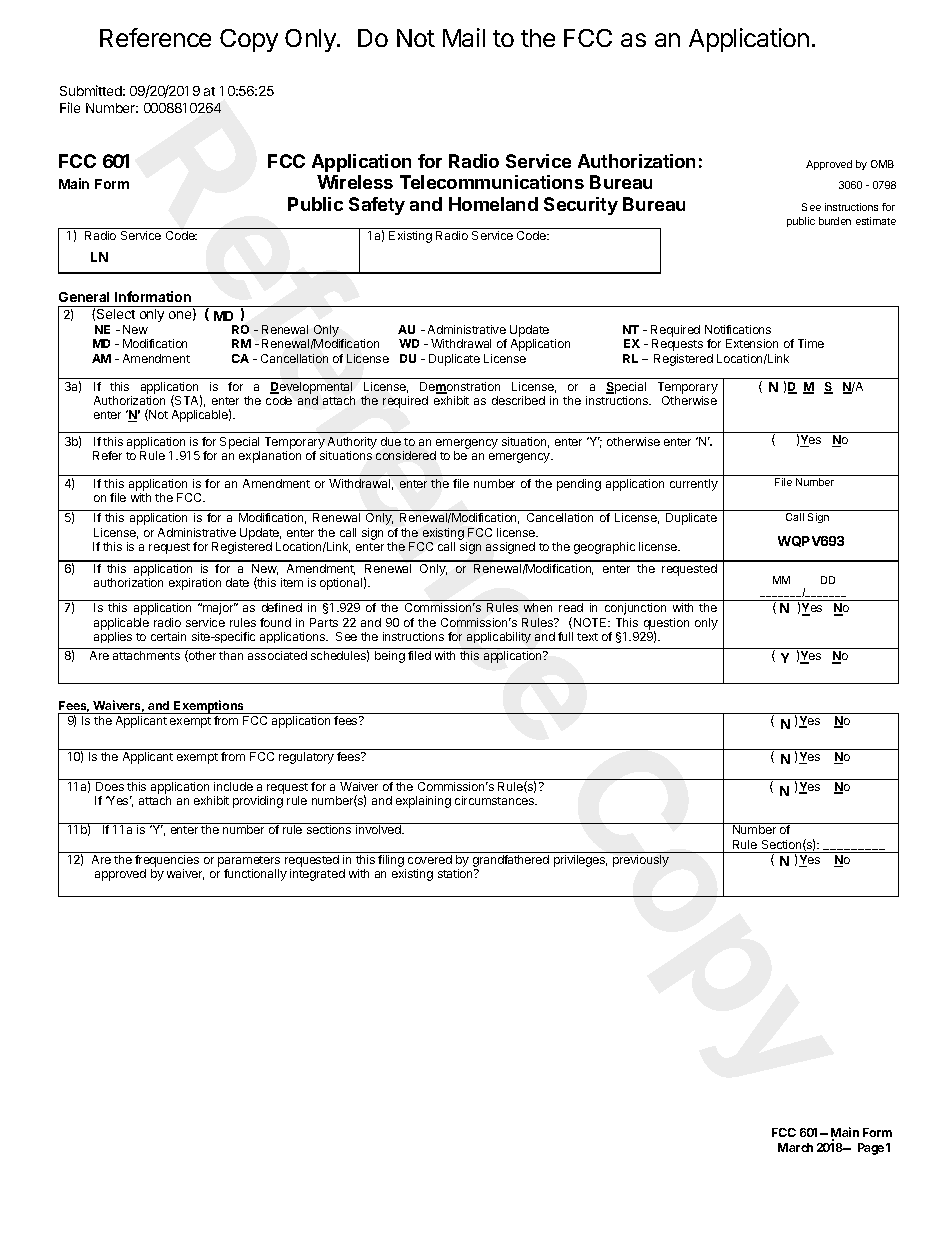  What do you see at coordinates (538, 607) in the document?
I see `when` at bounding box center [538, 607].
